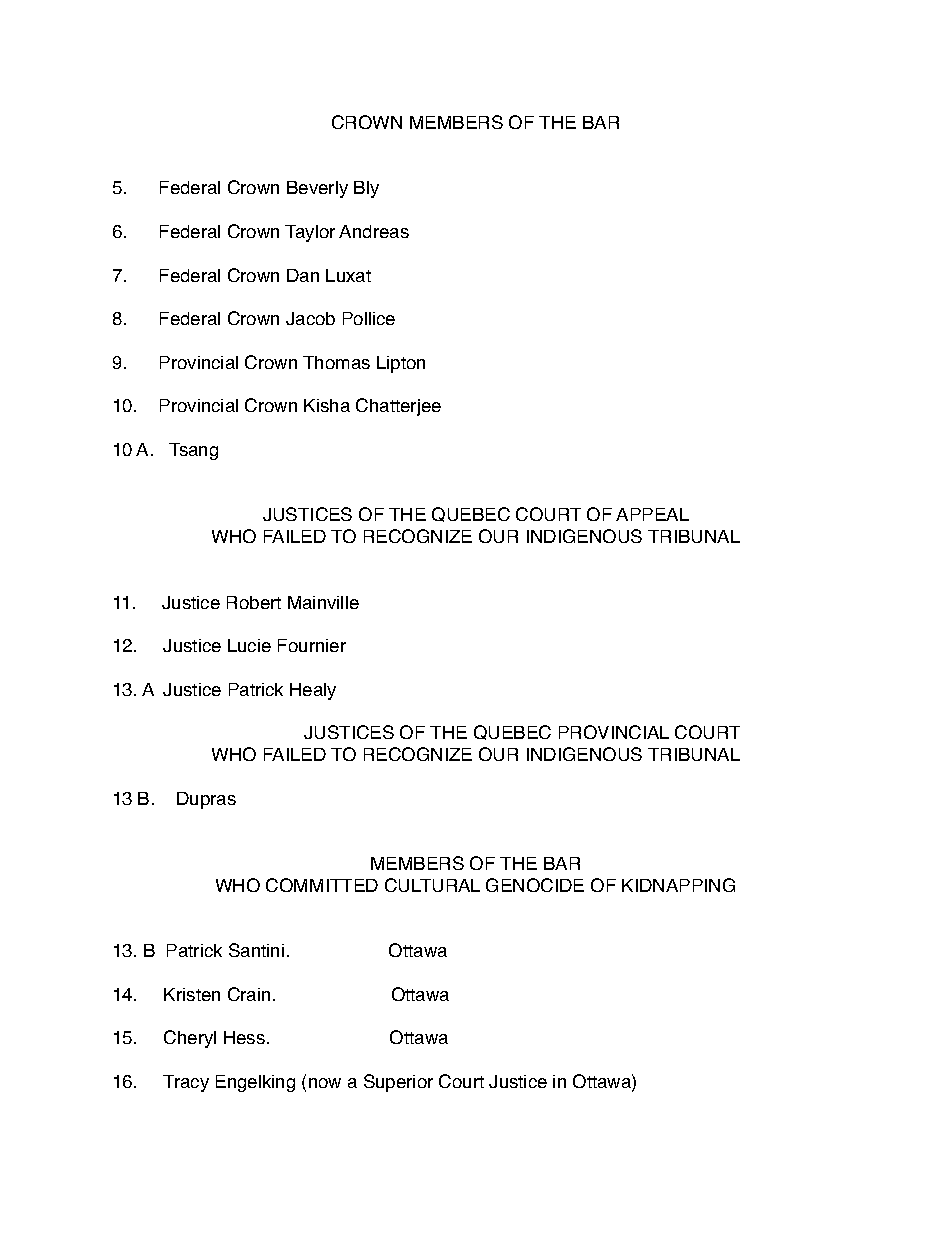 This image has width=952, height=1233. What do you see at coordinates (249, 645) in the image?
I see `Lucie` at bounding box center [249, 645].
